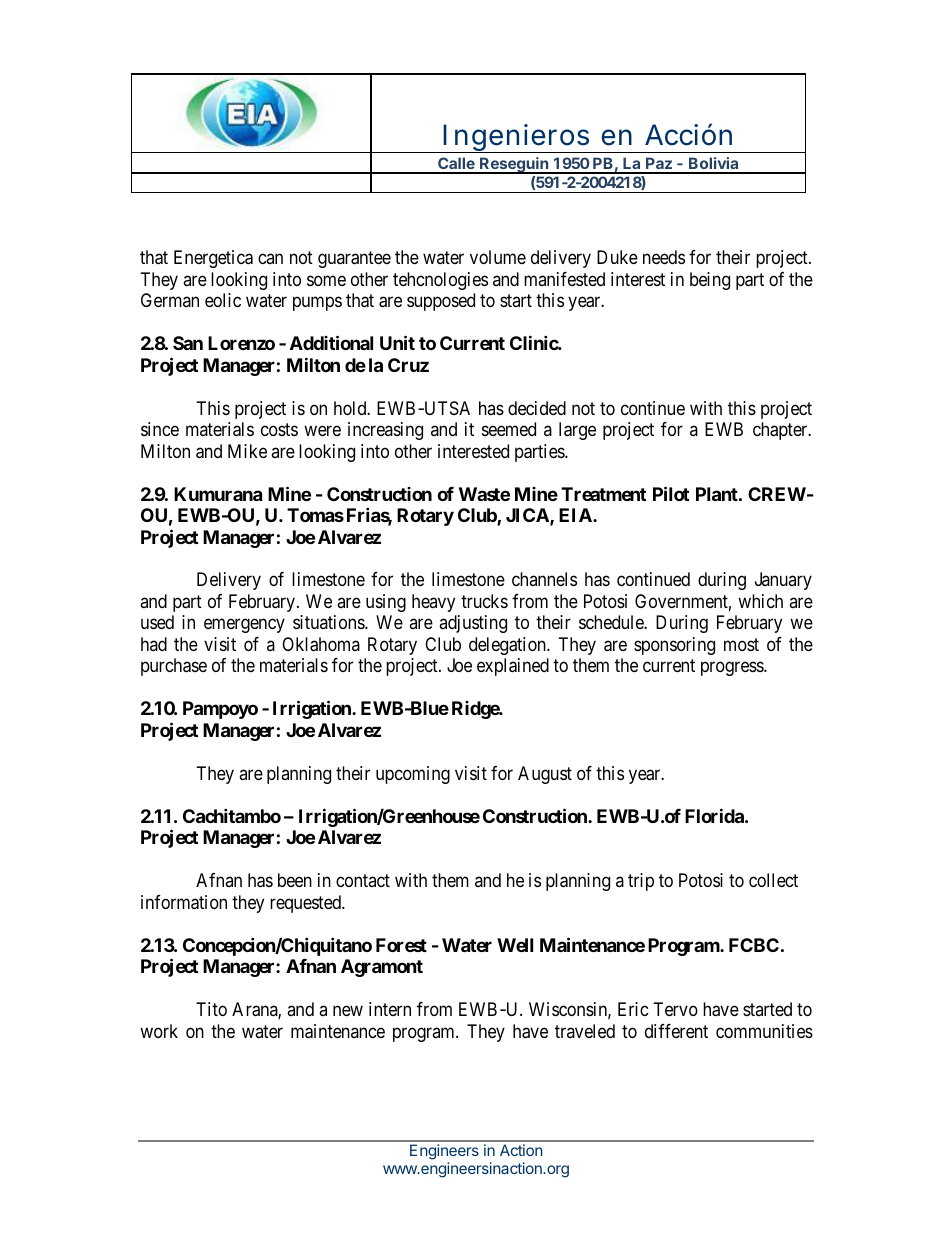  I want to click on Tito, so click(211, 1009).
